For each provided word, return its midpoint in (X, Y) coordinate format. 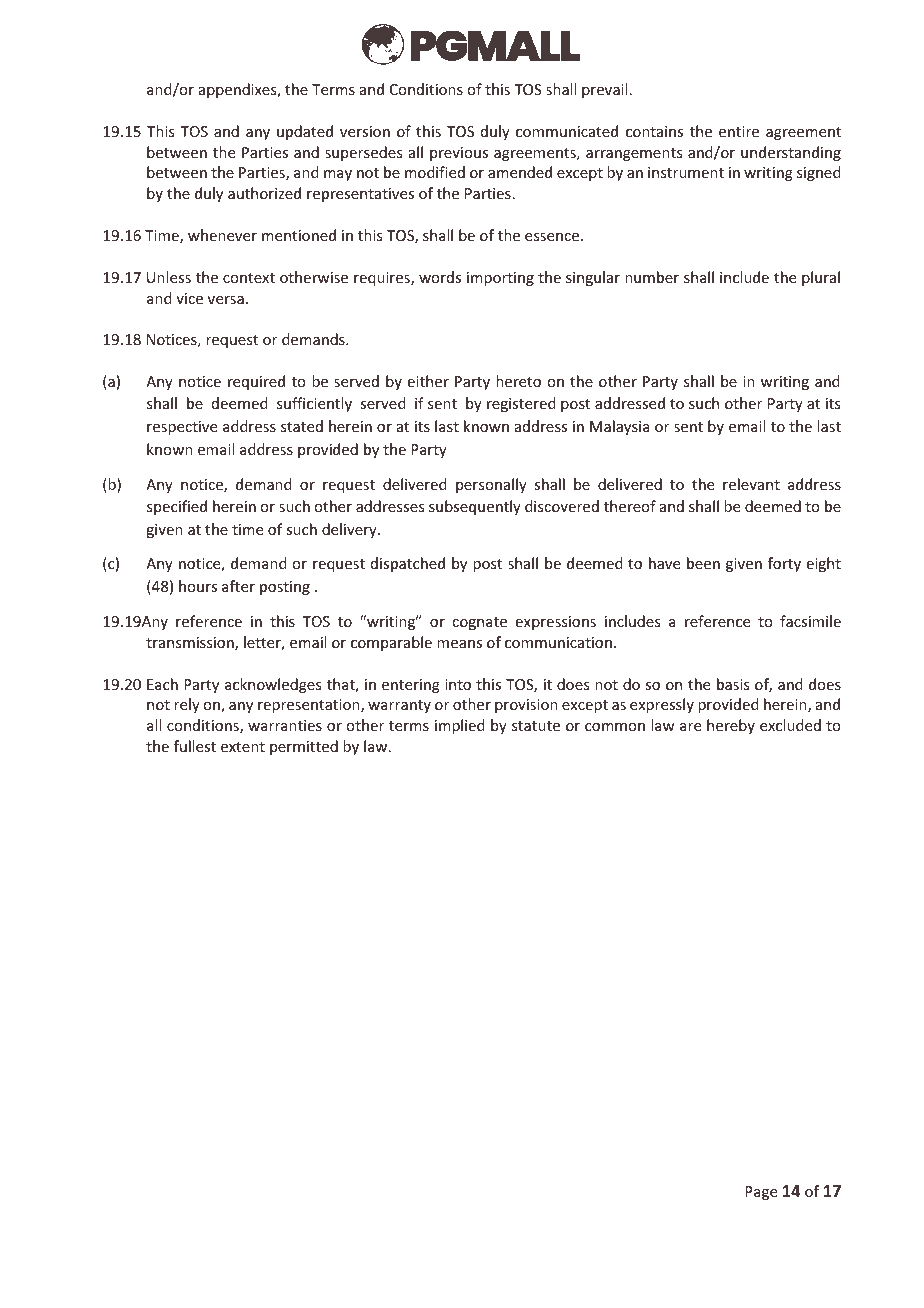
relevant (751, 484)
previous (459, 154)
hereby (731, 726)
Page (761, 1193)
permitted (304, 747)
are (690, 727)
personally (491, 485)
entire (739, 131)
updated (305, 132)
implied (460, 726)
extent (243, 747)
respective (182, 428)
